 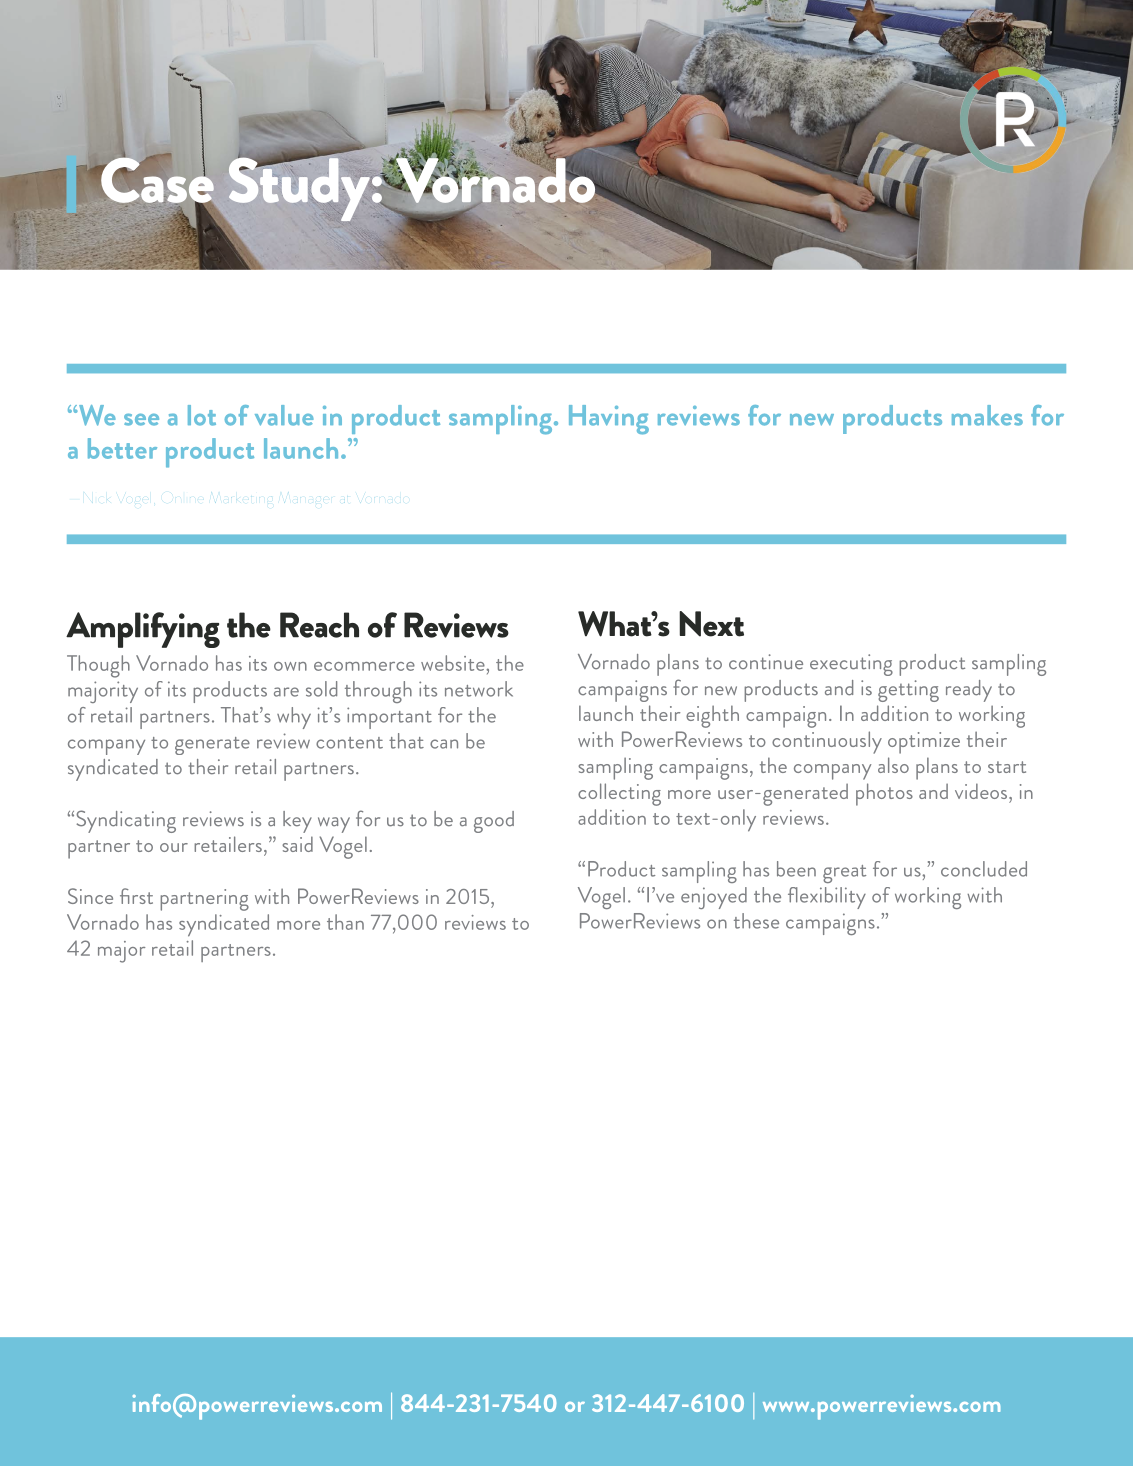 What do you see at coordinates (136, 896) in the screenshot?
I see `first` at bounding box center [136, 896].
